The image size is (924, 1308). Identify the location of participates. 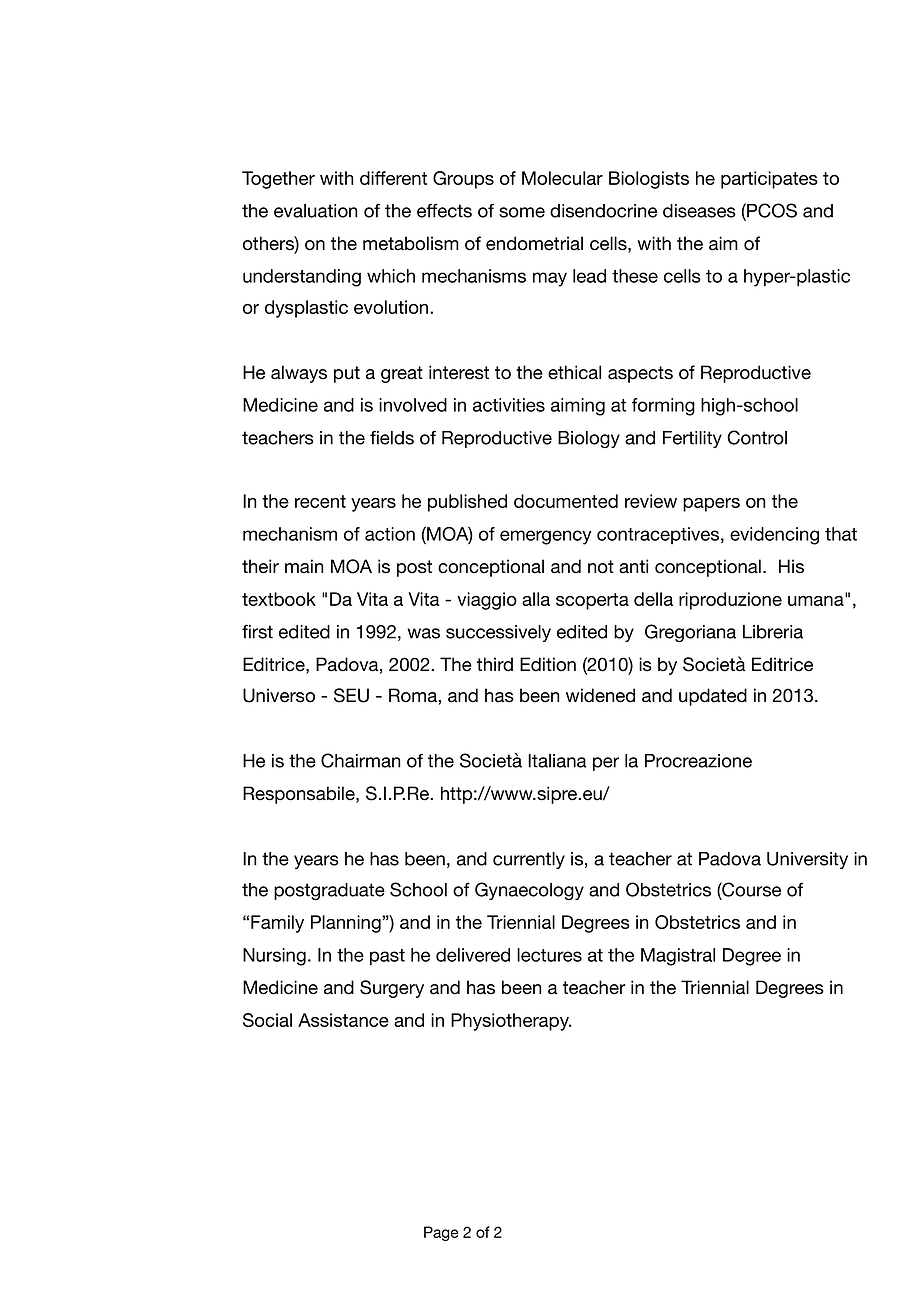
(769, 180).
